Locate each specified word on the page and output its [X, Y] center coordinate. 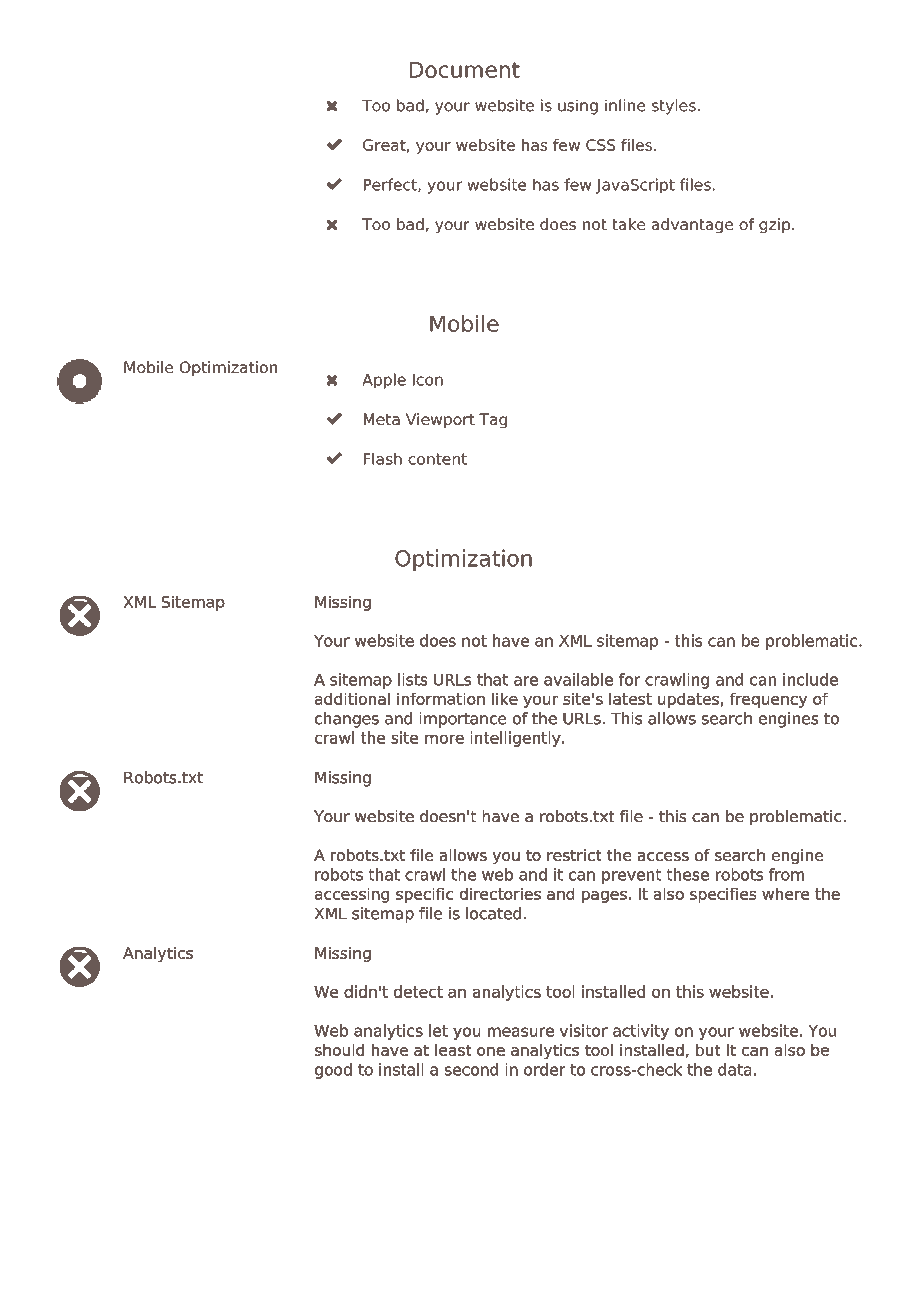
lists [412, 679]
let [438, 1030]
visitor [584, 1030]
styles [674, 107]
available [578, 679]
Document [465, 70]
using [578, 107]
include [810, 679]
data [734, 1069]
